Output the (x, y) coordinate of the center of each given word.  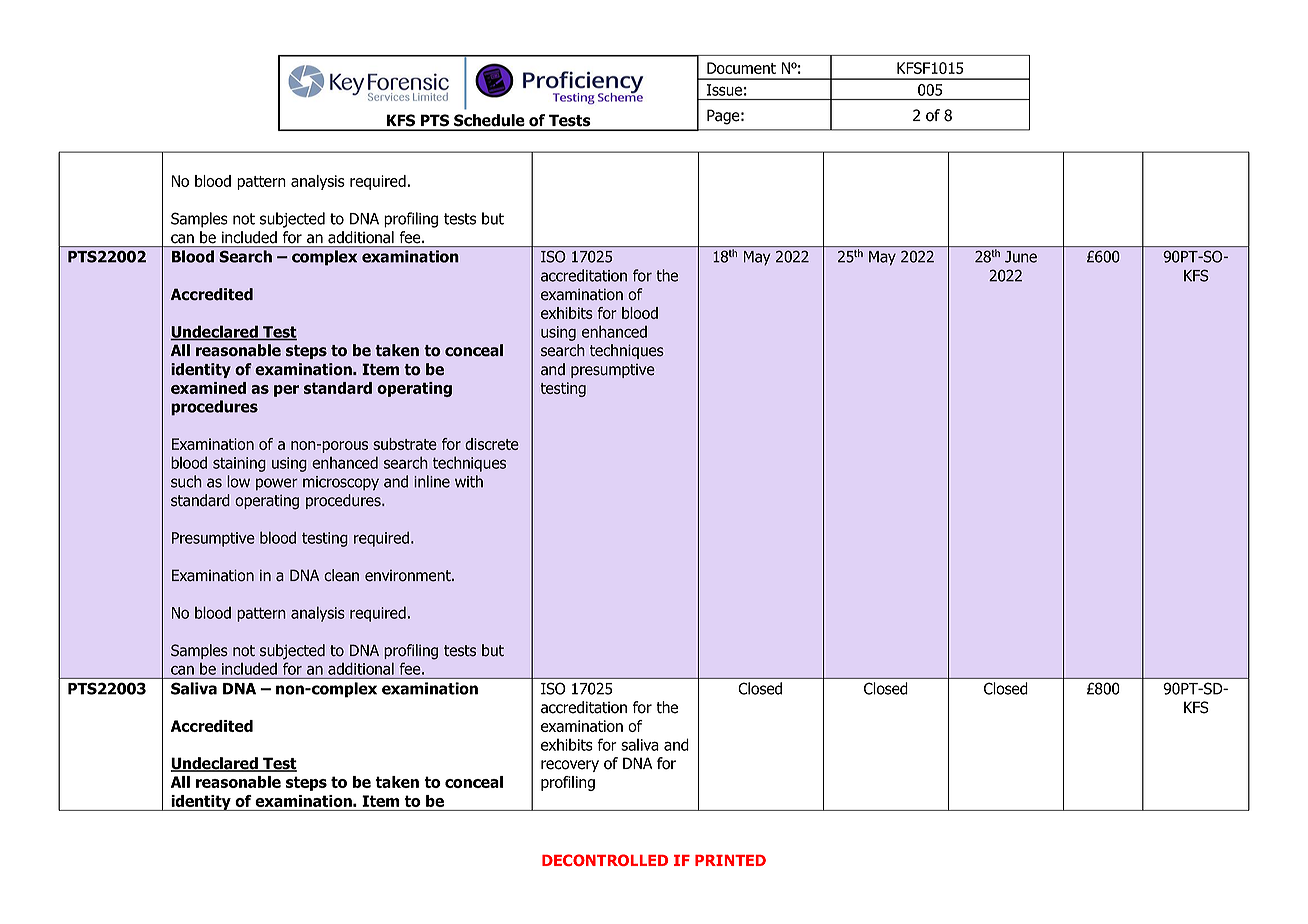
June (1021, 257)
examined (208, 388)
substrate (405, 444)
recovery (570, 766)
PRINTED (730, 860)
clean (341, 575)
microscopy (341, 483)
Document (741, 68)
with (469, 481)
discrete (492, 444)
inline (432, 481)
